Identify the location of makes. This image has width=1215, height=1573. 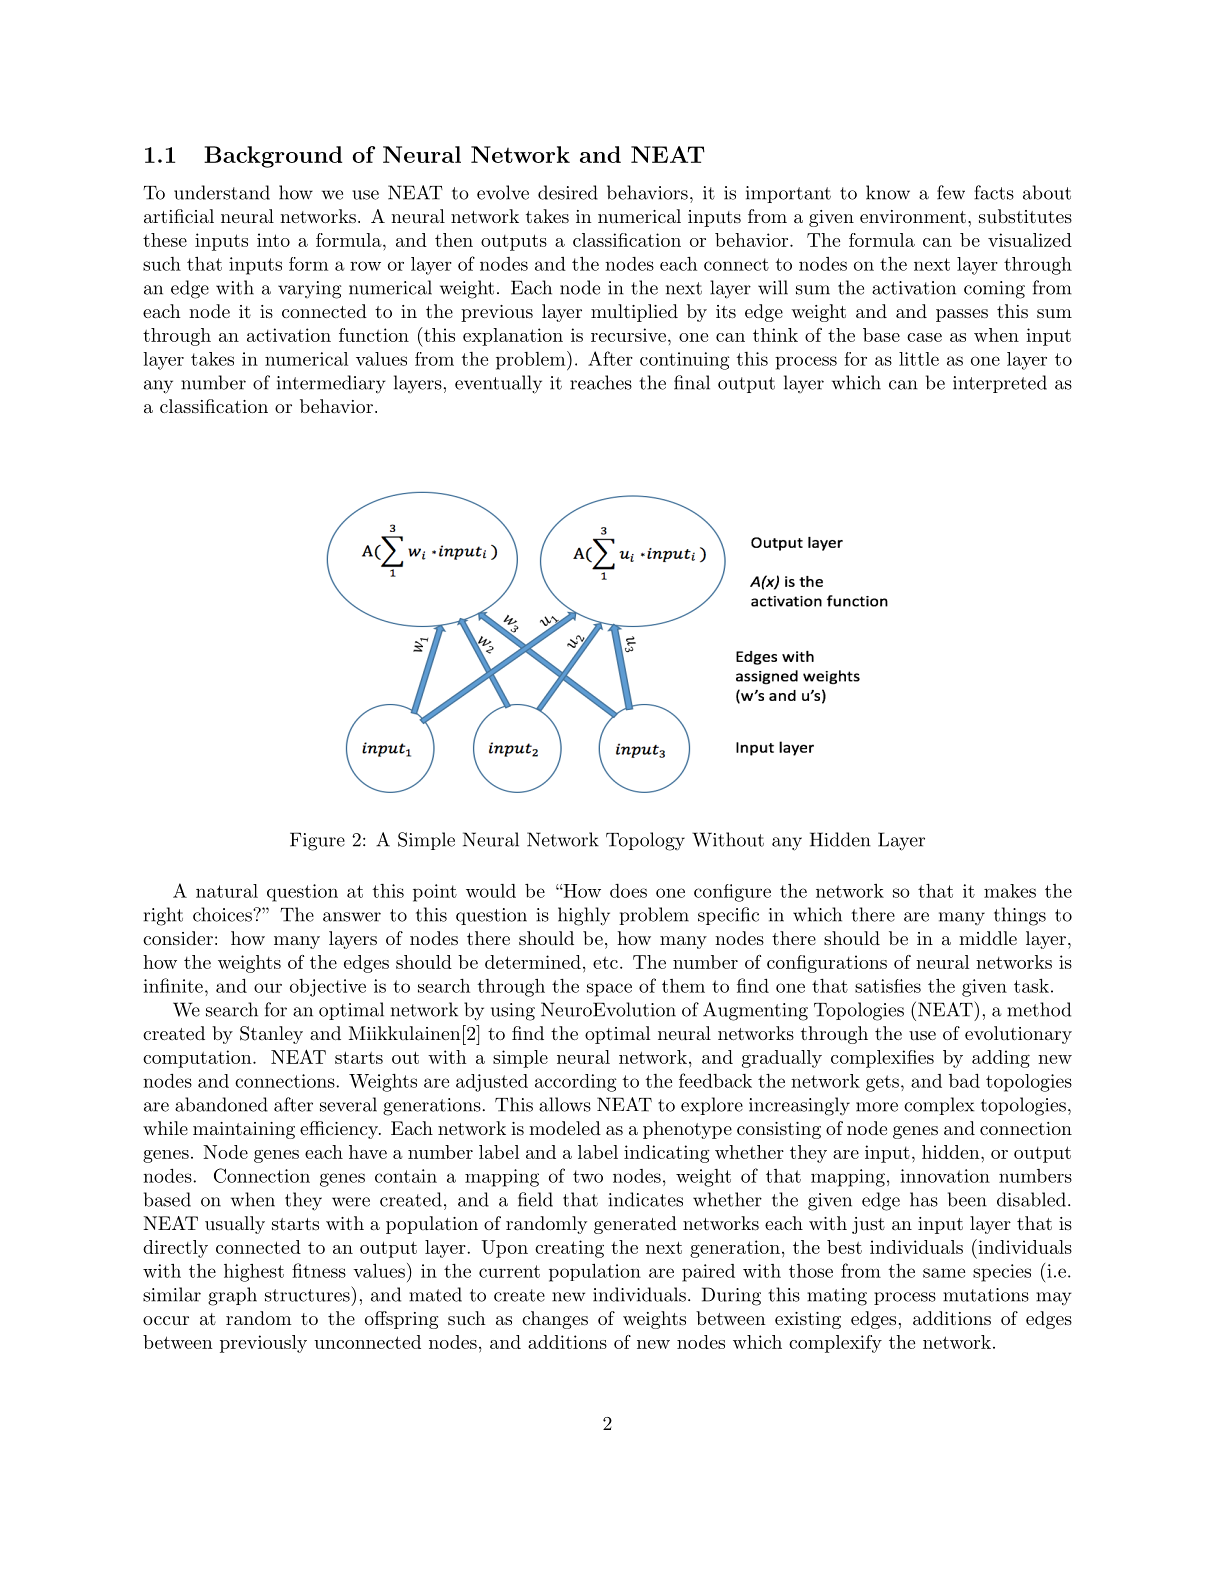
(1010, 891).
